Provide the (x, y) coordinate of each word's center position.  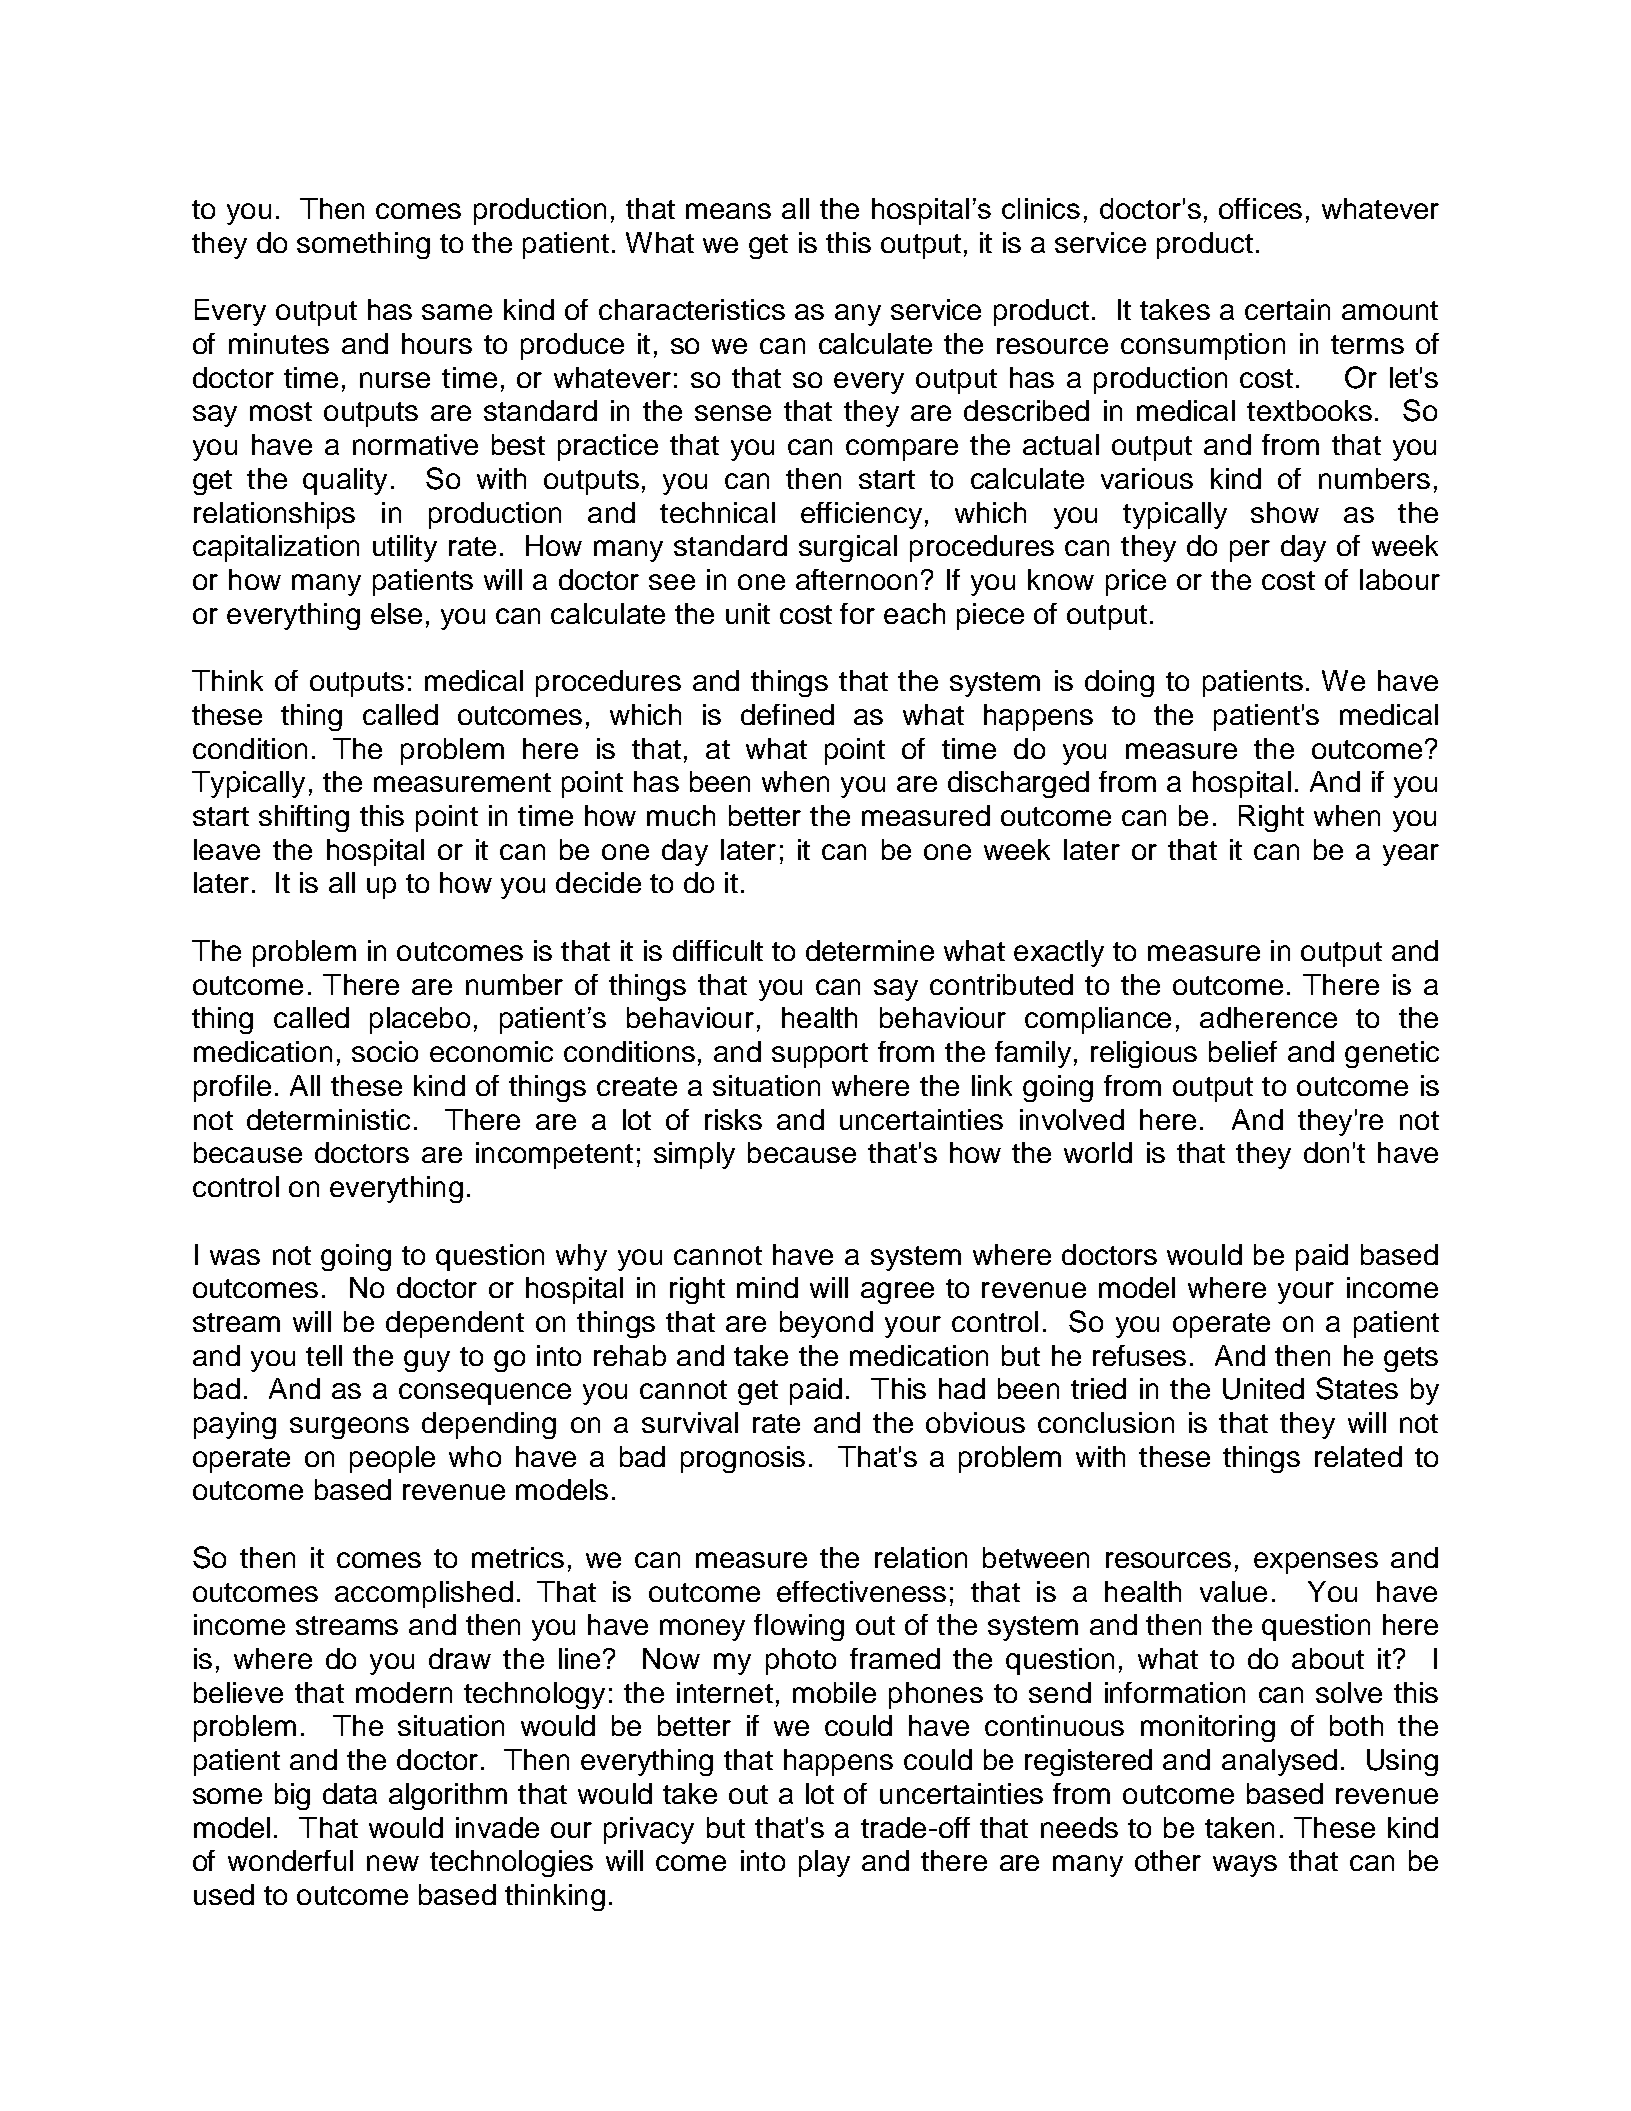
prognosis (743, 1459)
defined (787, 714)
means (728, 211)
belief (1243, 1051)
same (457, 312)
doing (1119, 683)
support (820, 1055)
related (1358, 1456)
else (396, 613)
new (393, 1863)
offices (1260, 208)
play (824, 1863)
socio (385, 1051)
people (392, 1459)
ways (1245, 1866)
